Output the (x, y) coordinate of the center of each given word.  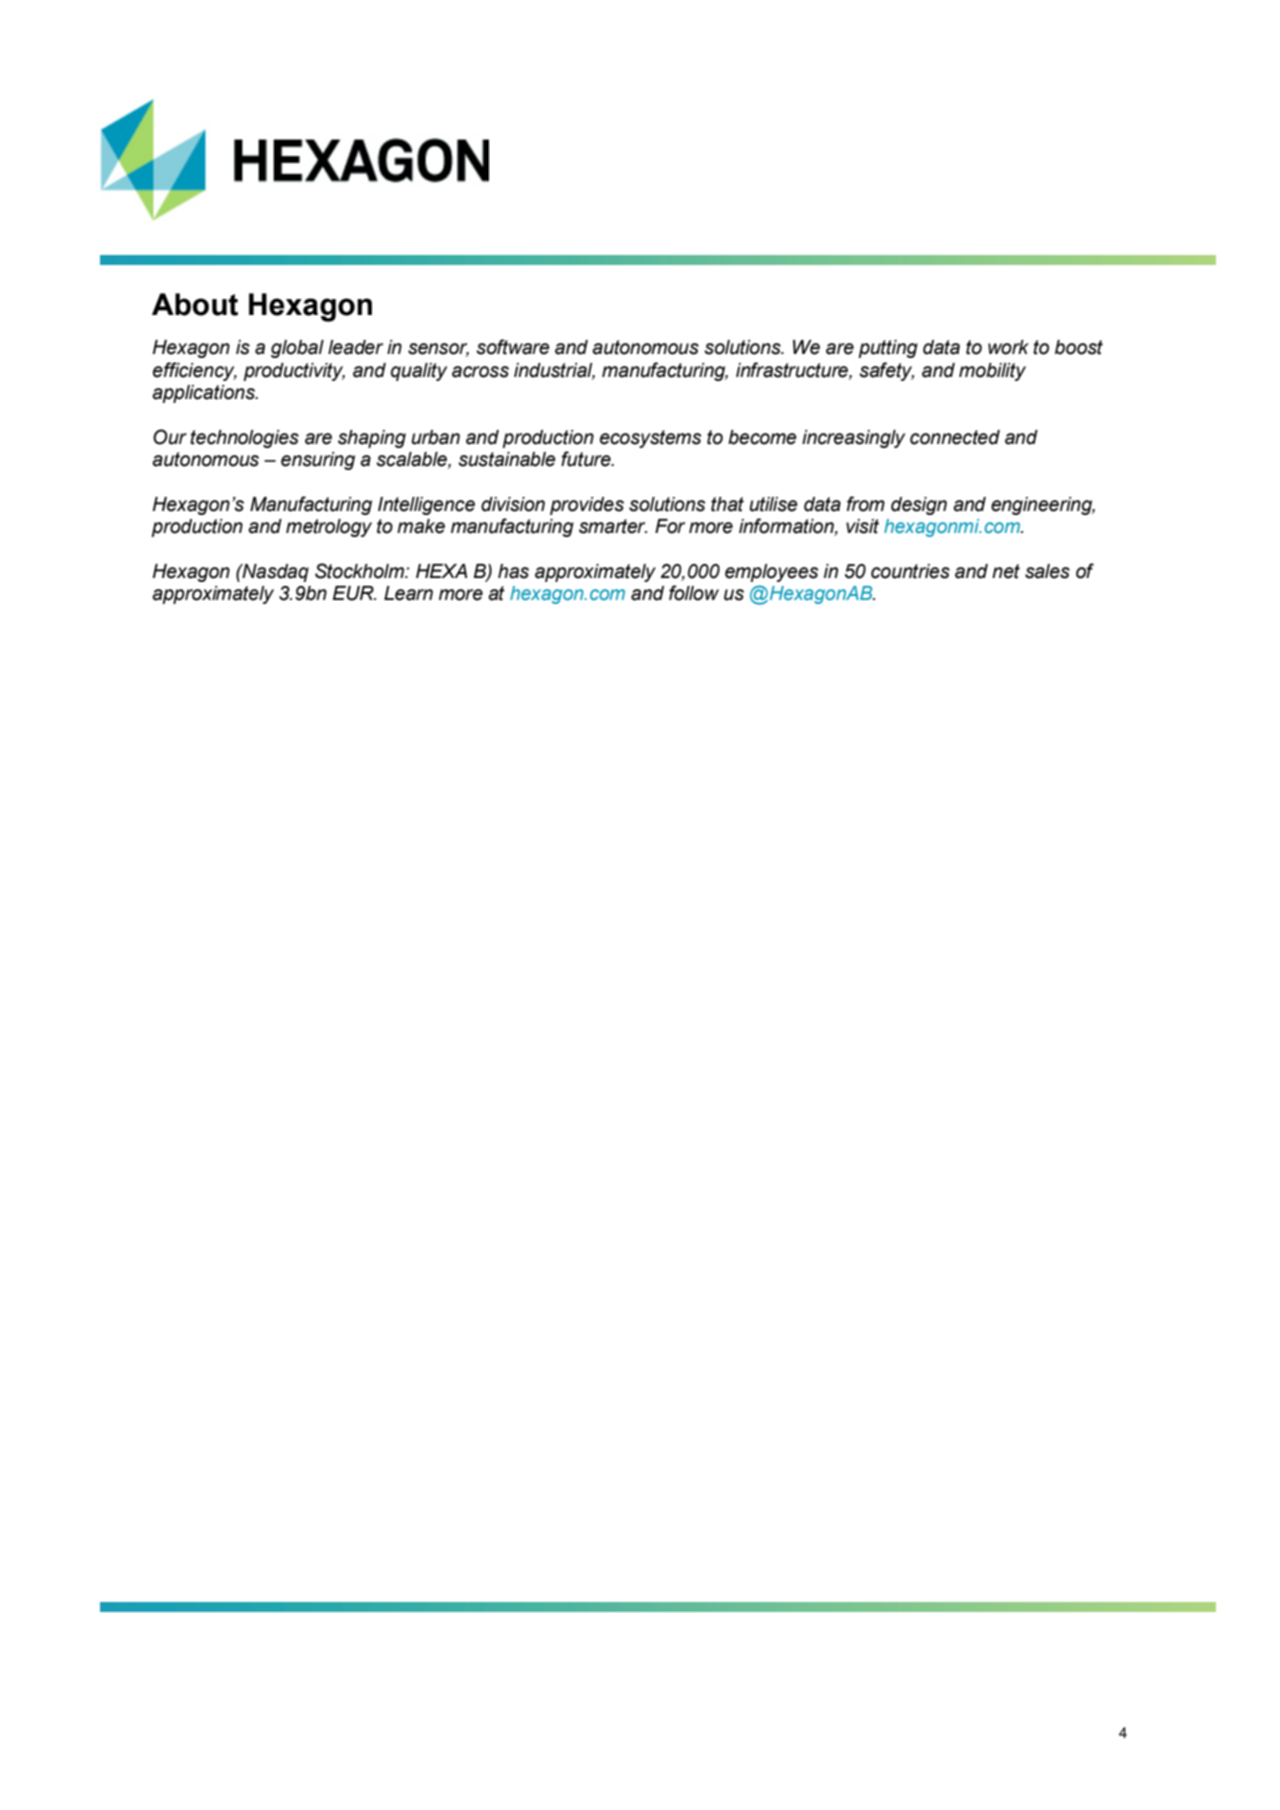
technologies (244, 439)
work (1008, 347)
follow (694, 593)
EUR (354, 593)
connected (955, 437)
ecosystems (650, 439)
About (195, 304)
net (1006, 571)
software (513, 347)
